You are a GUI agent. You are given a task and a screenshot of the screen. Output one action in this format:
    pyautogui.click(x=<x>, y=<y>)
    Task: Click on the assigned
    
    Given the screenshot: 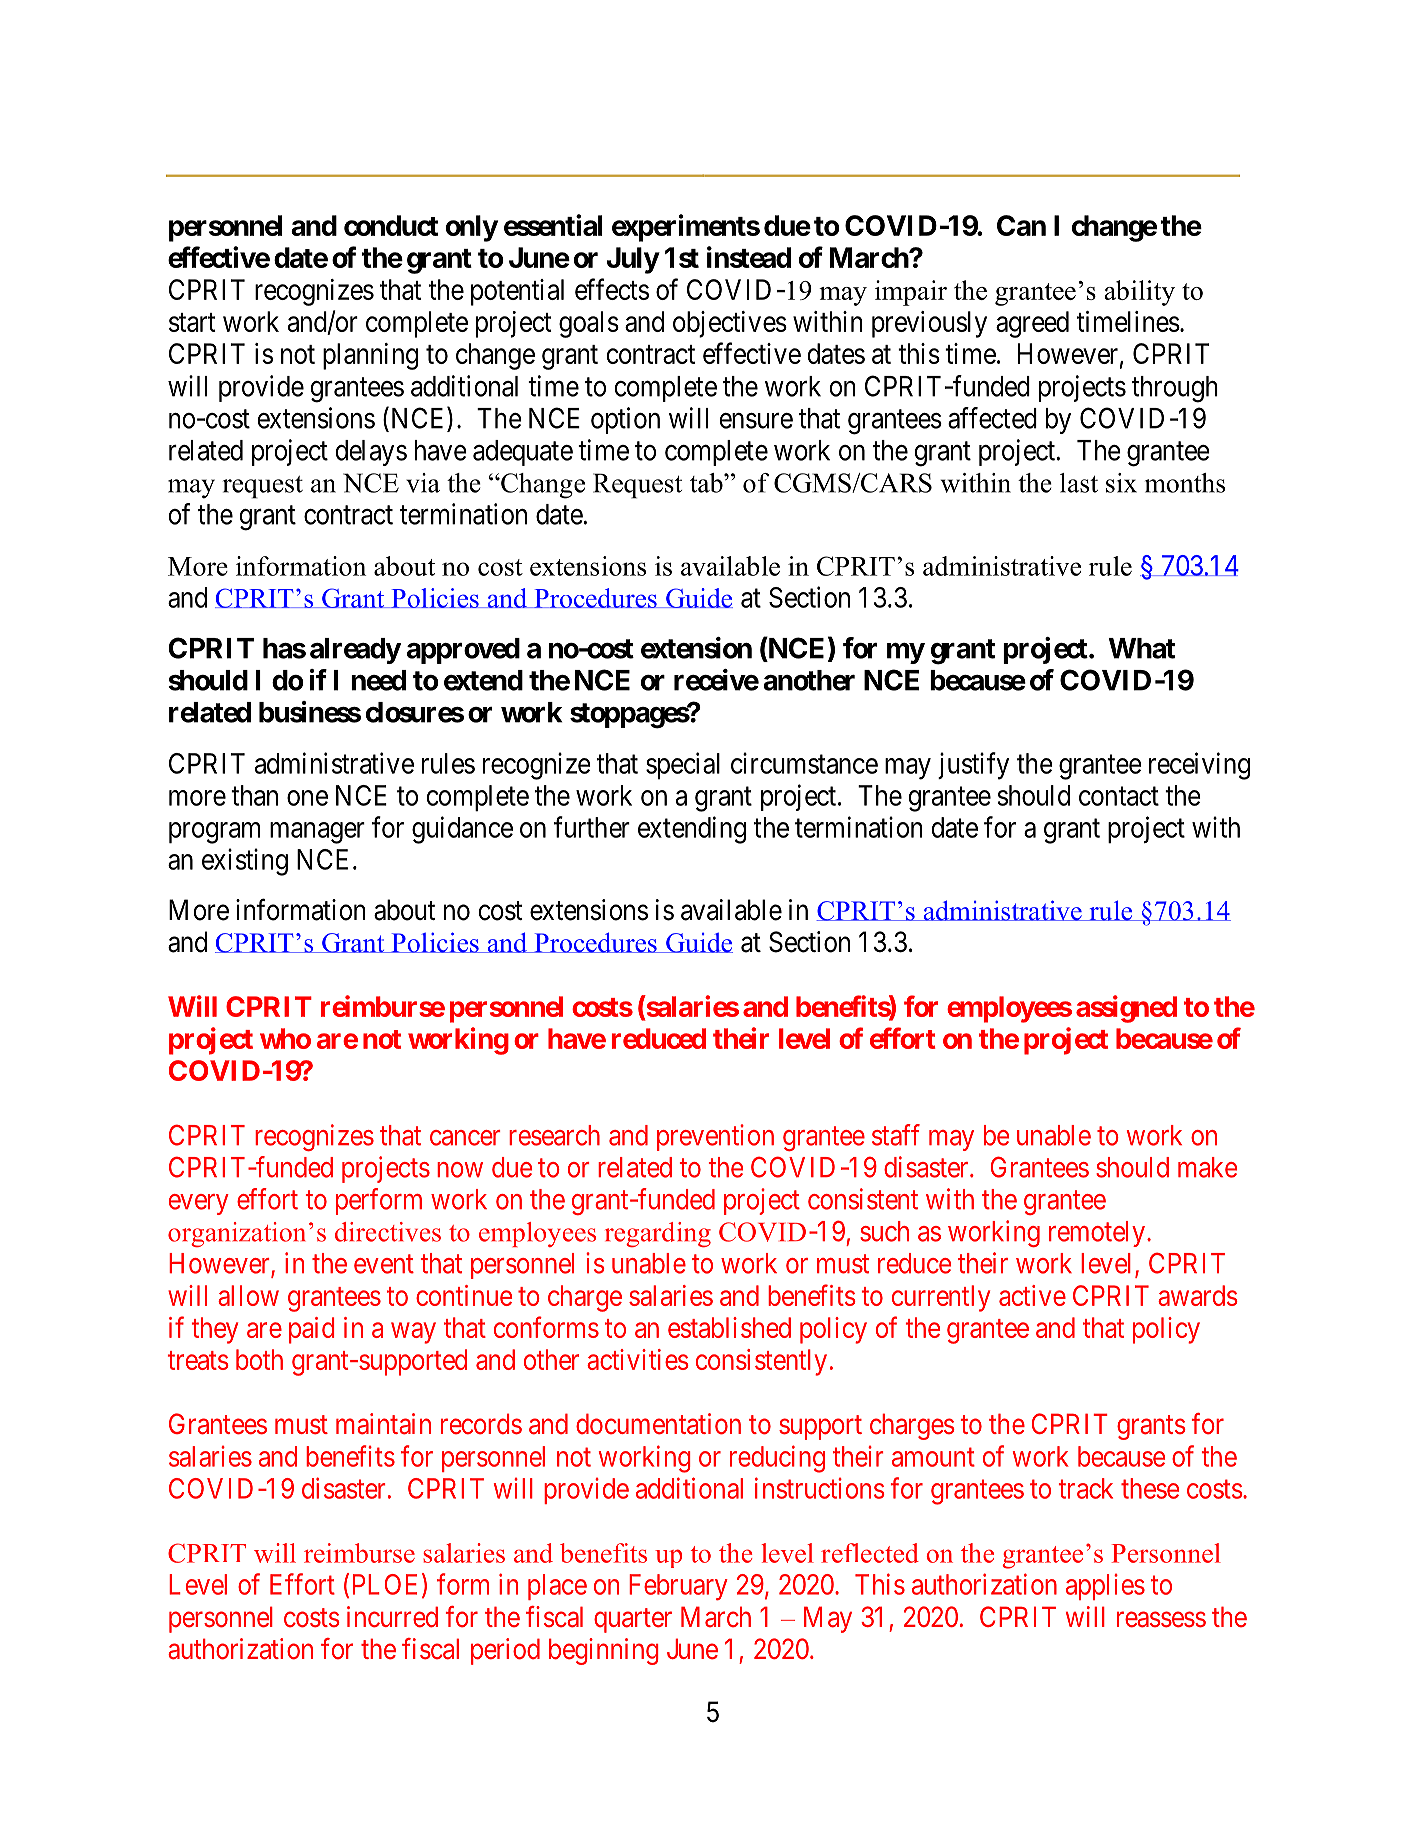 What is the action you would take?
    pyautogui.click(x=1126, y=1009)
